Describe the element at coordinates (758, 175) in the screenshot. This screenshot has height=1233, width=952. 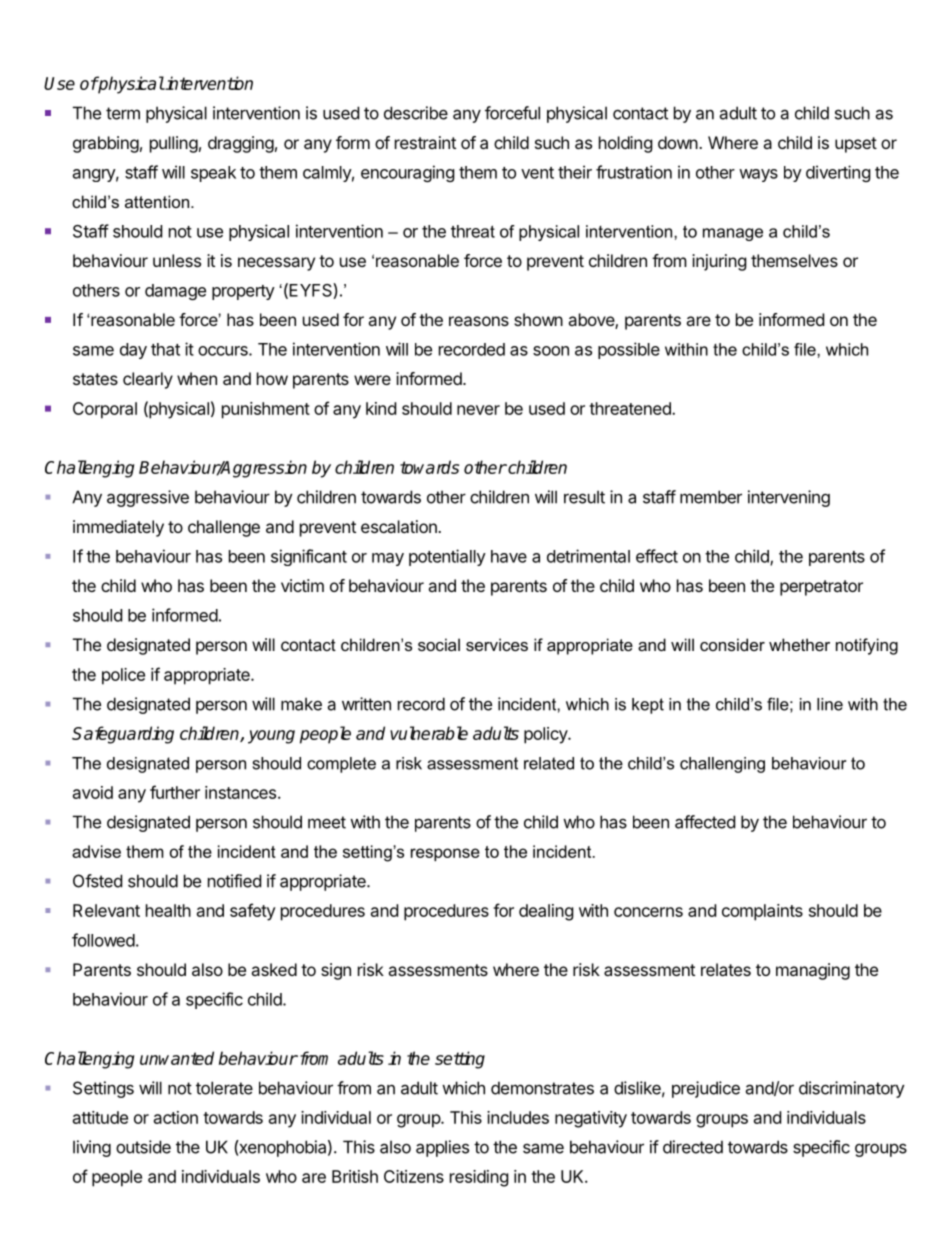
I see `ways` at that location.
